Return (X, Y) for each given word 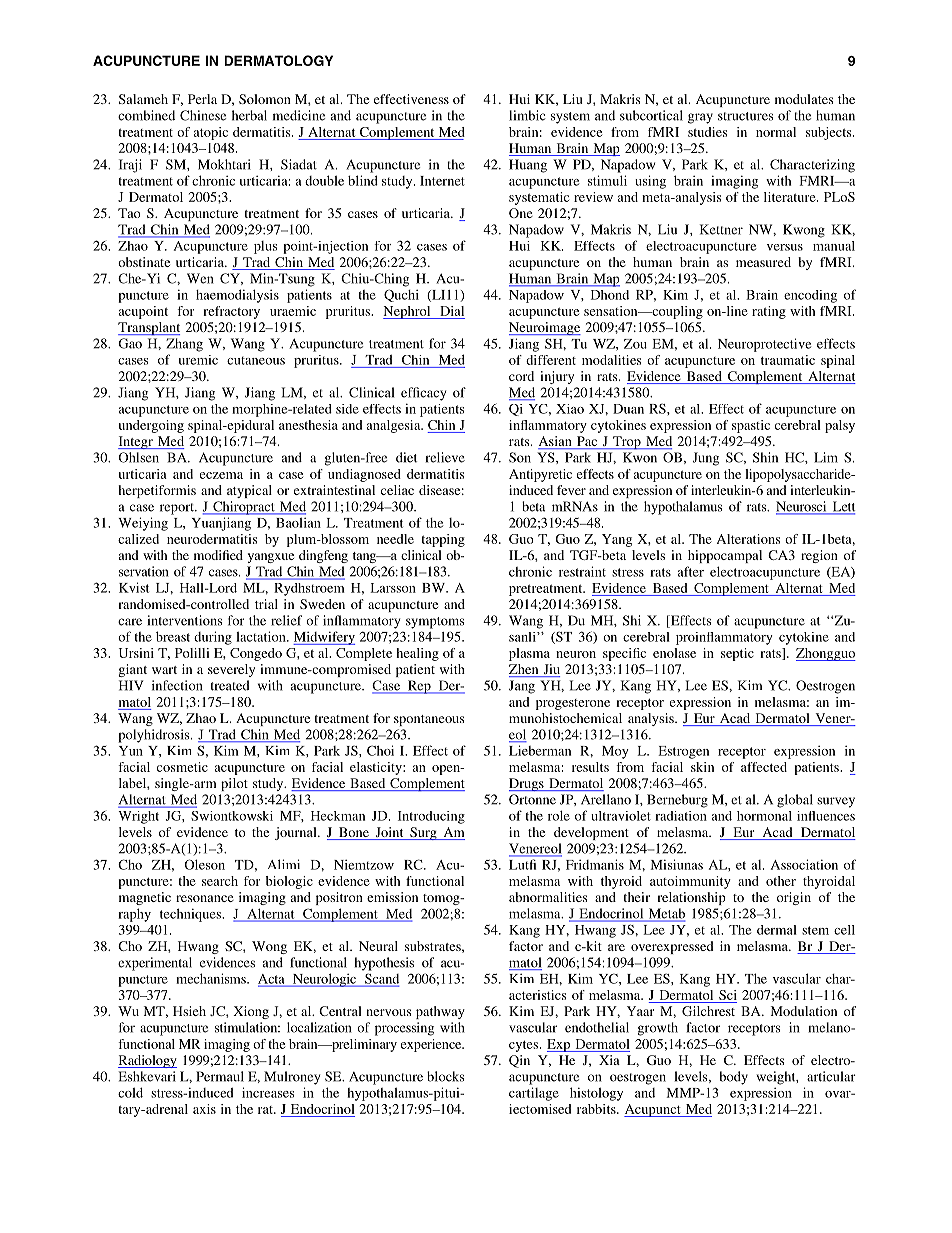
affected (764, 767)
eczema (221, 475)
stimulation (247, 1027)
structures (746, 116)
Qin (519, 1061)
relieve (445, 457)
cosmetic (182, 767)
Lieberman (540, 750)
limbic (527, 115)
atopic (211, 133)
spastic (751, 426)
